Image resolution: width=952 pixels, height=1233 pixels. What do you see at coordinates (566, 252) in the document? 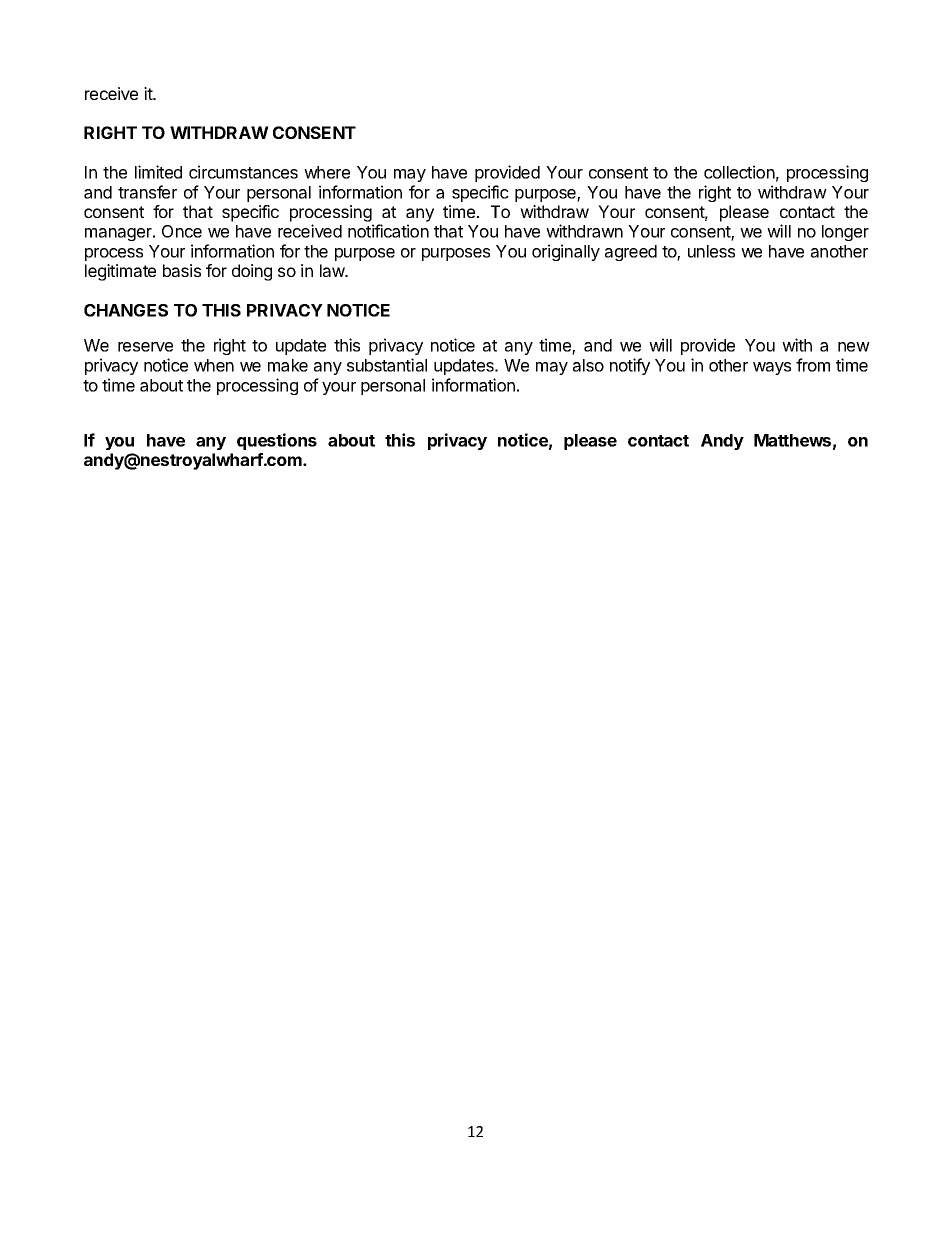
I see `originally` at bounding box center [566, 252].
